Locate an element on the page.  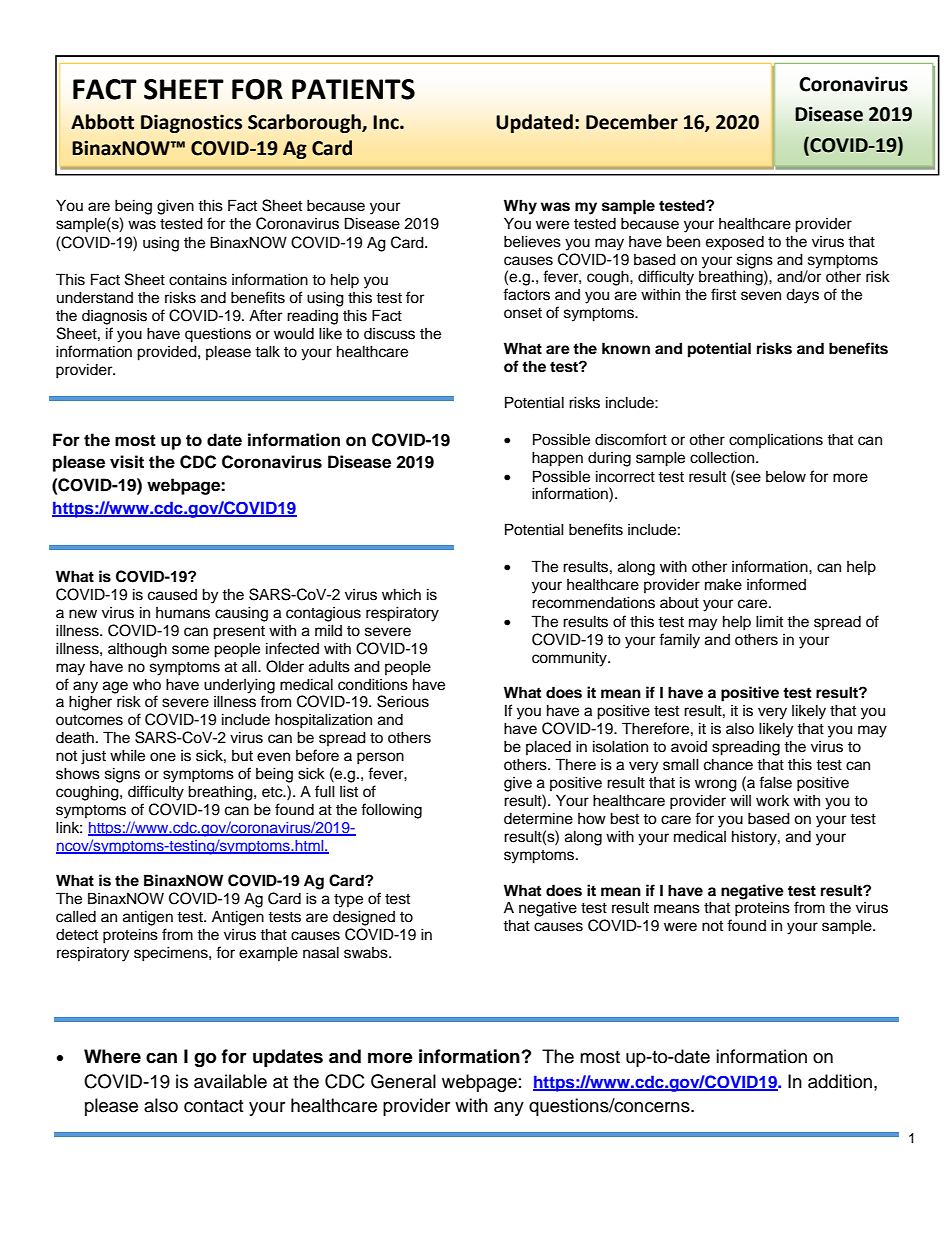
PATIENTS is located at coordinates (353, 89).
